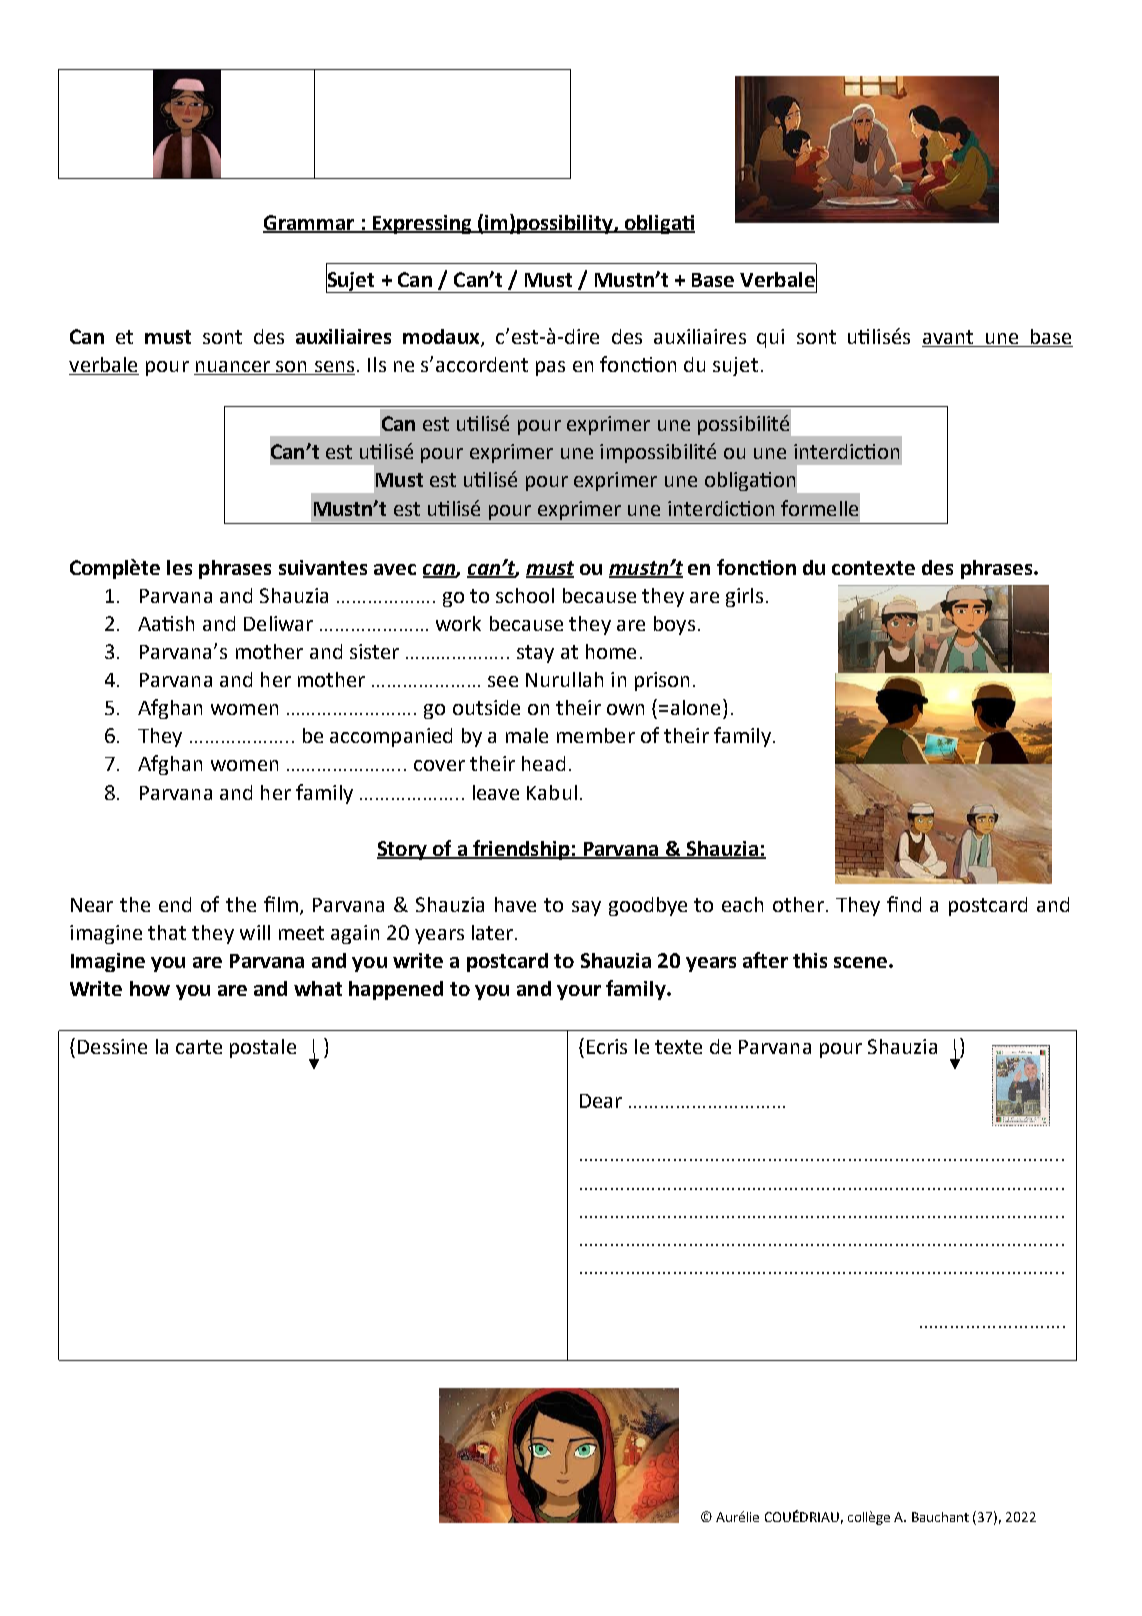  I want to click on Expressing, so click(422, 224).
